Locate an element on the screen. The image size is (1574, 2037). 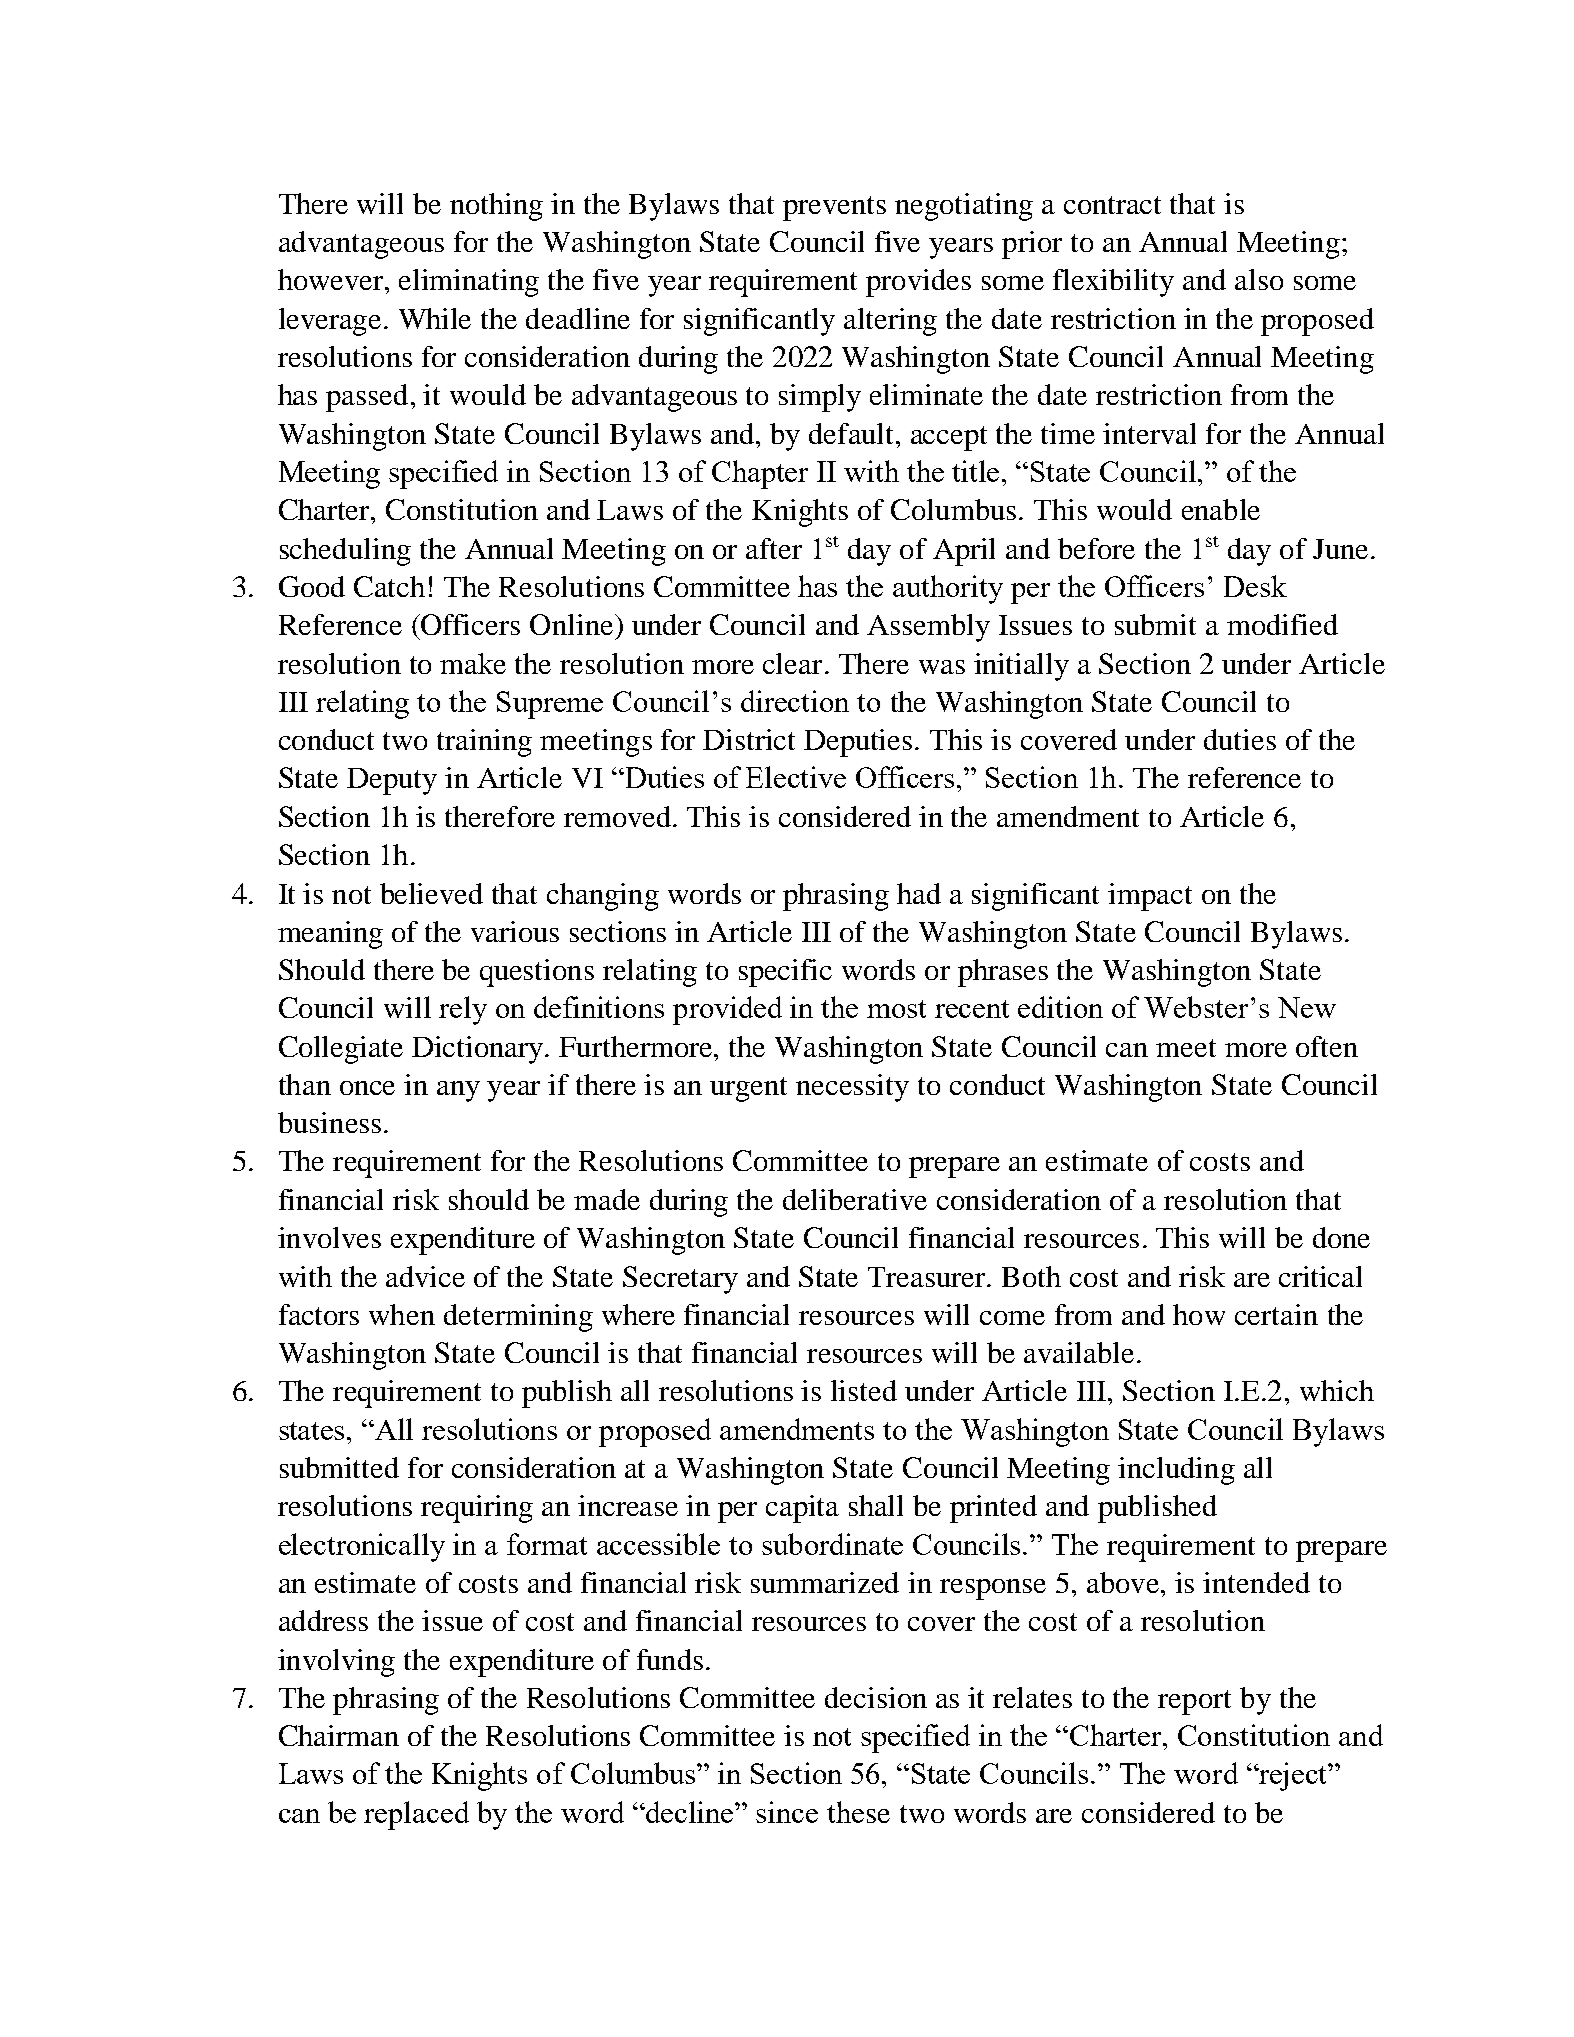
specific is located at coordinates (785, 973).
